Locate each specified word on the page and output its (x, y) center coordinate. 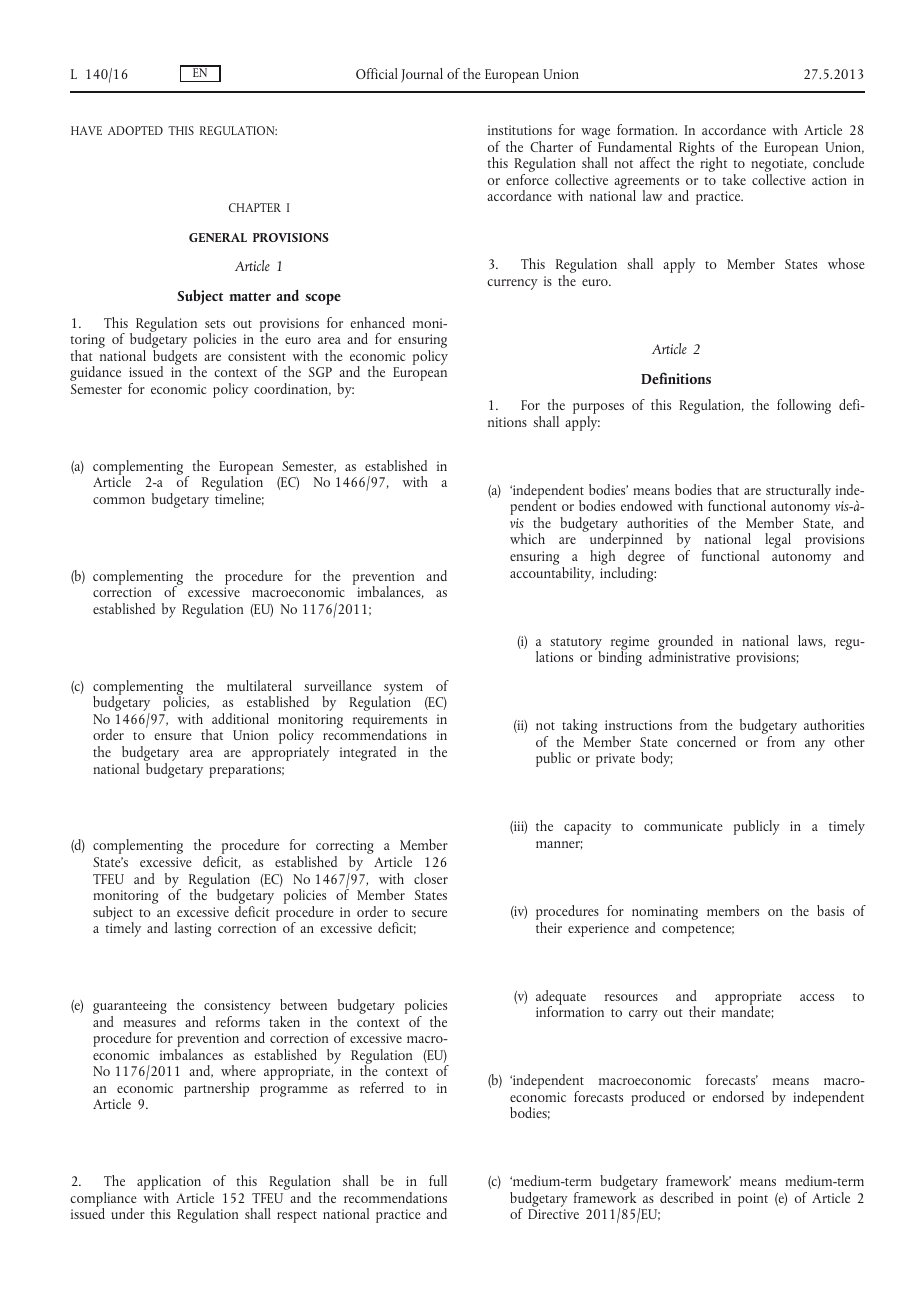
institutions (520, 130)
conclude (838, 162)
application (169, 1184)
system (403, 690)
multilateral (259, 685)
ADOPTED (135, 130)
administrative (689, 655)
